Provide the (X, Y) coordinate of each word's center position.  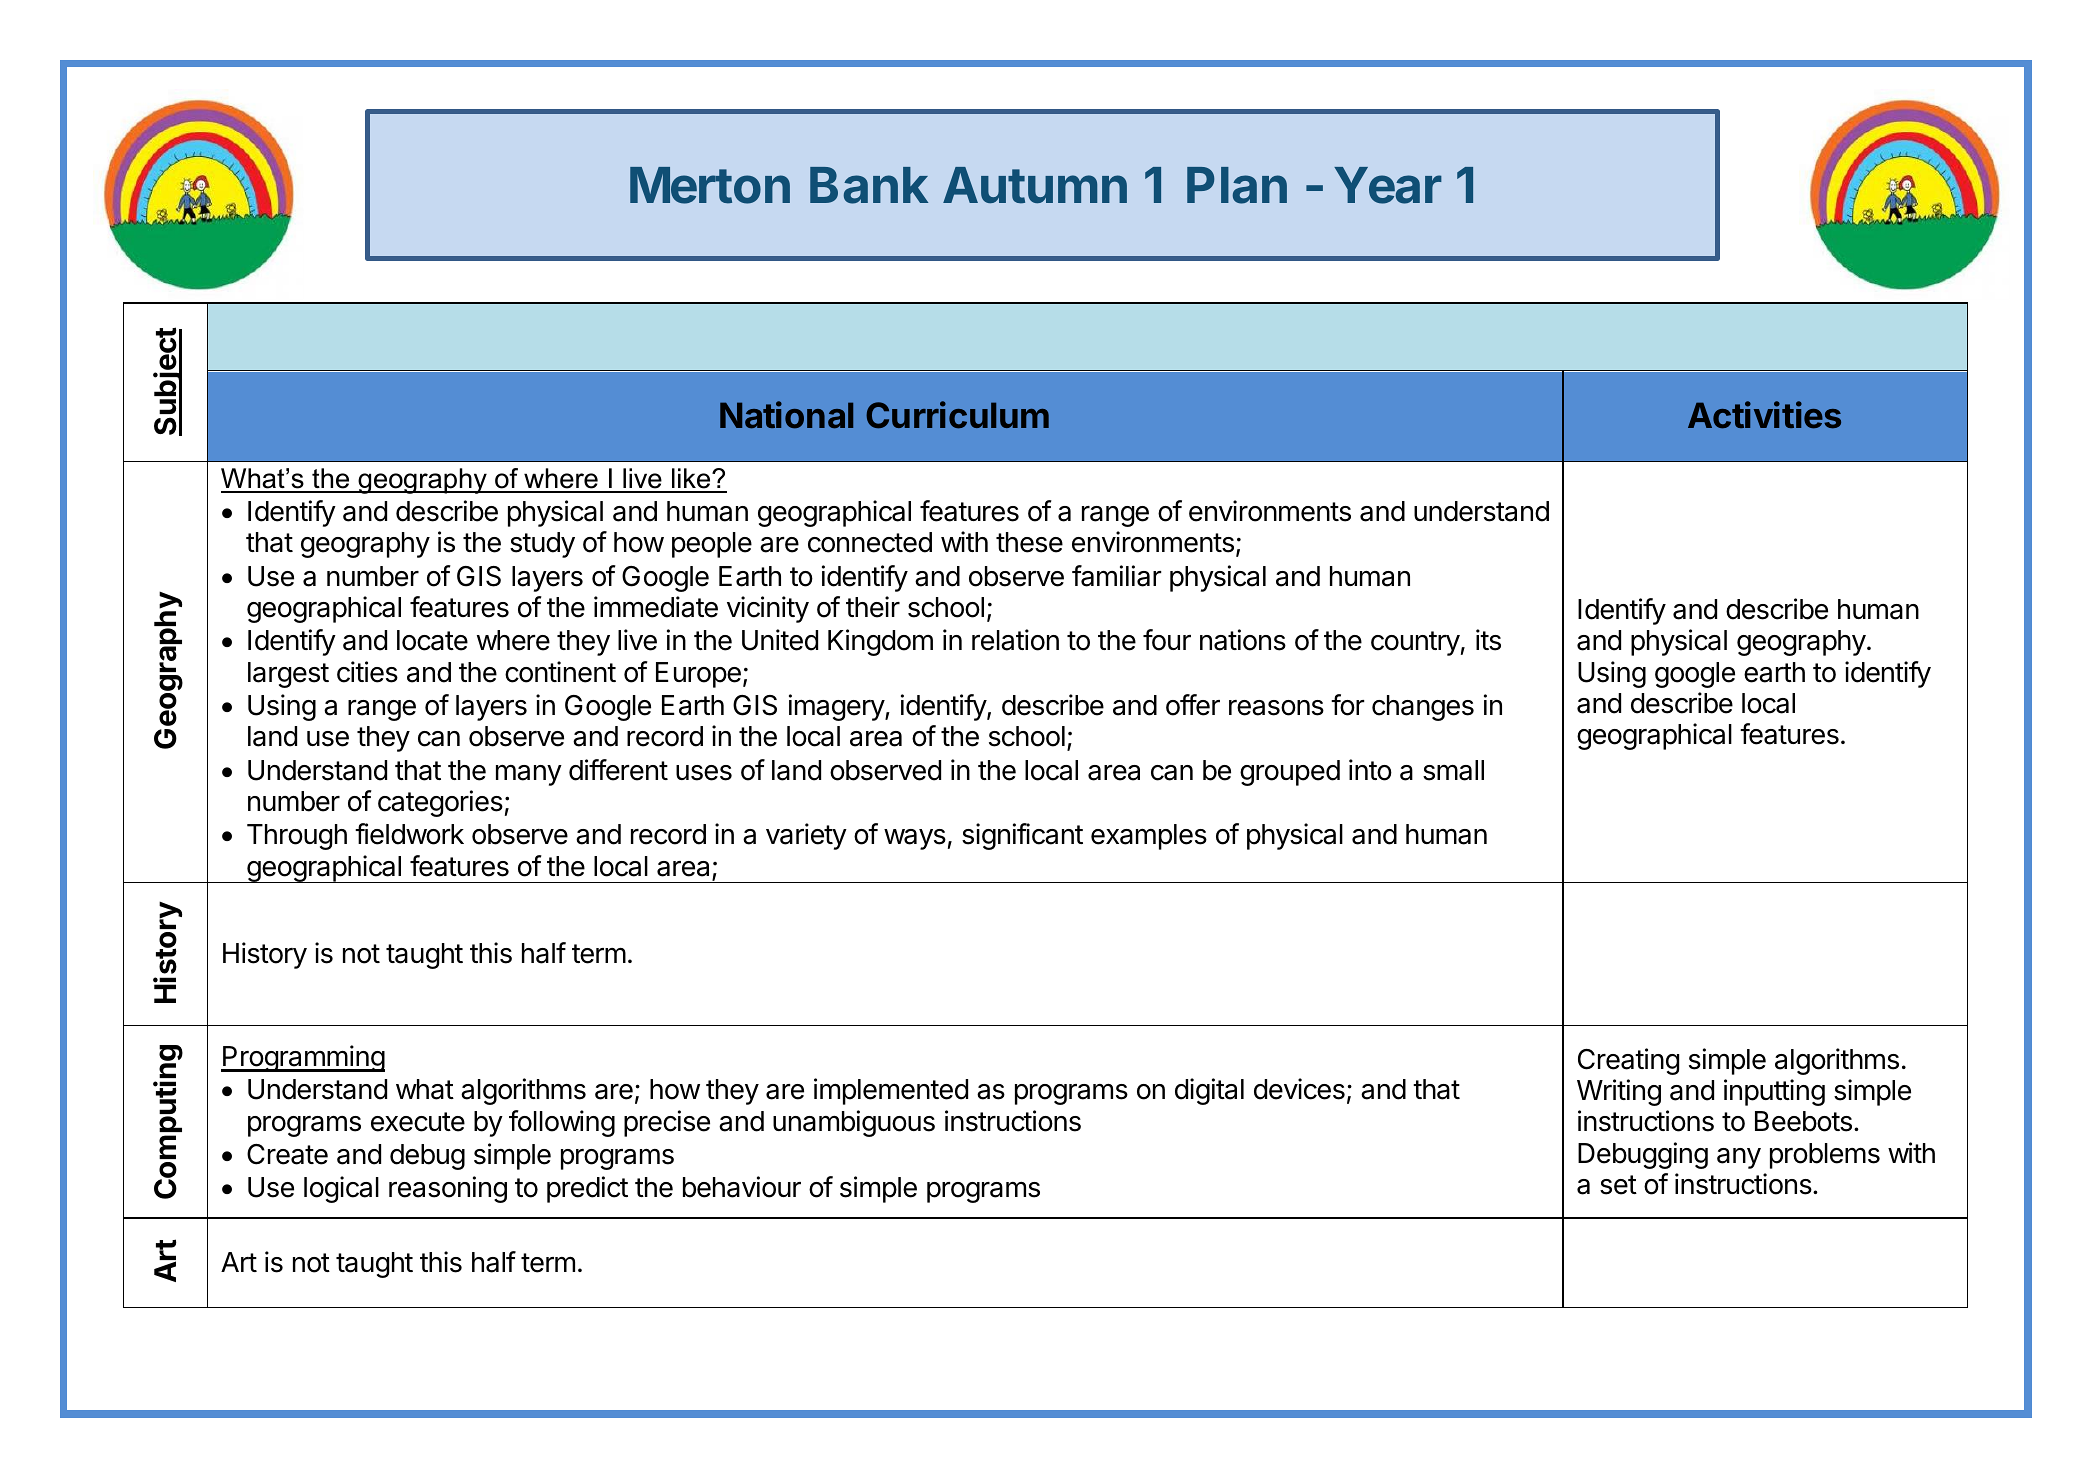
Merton (710, 185)
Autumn (1035, 185)
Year (1388, 185)
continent (560, 672)
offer (1193, 705)
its (1488, 640)
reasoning (448, 1189)
